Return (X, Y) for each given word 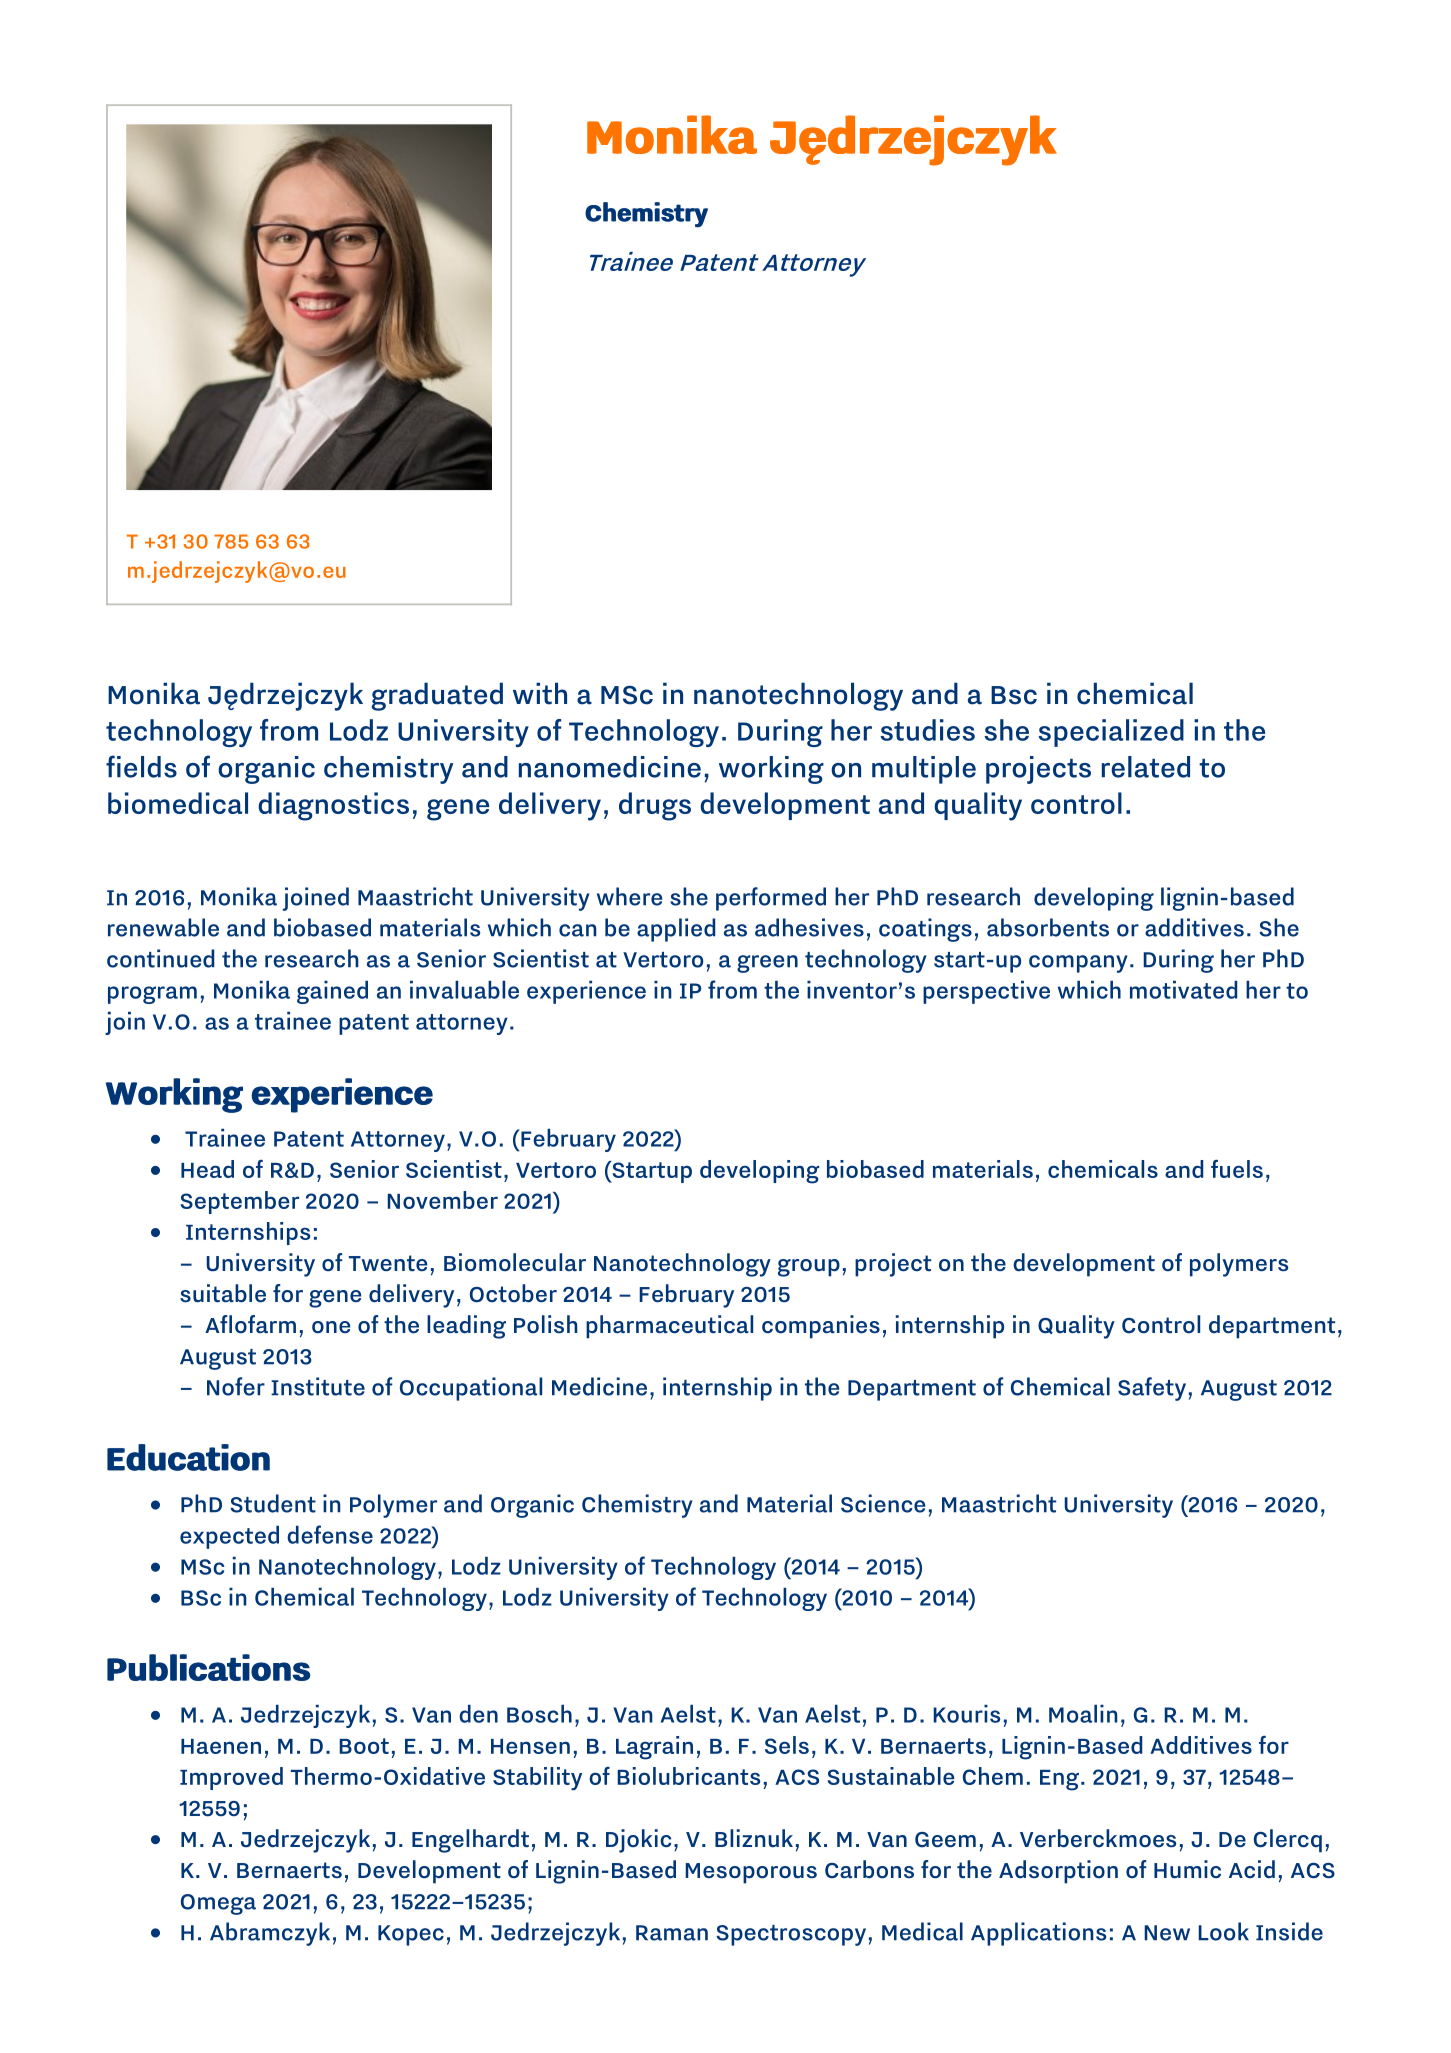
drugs (655, 806)
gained (332, 992)
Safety (1152, 1389)
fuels (1237, 1169)
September (239, 1202)
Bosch (539, 1714)
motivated (1183, 990)
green (767, 964)
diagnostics (333, 806)
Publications (208, 1667)
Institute (318, 1386)
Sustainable (891, 1776)
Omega (218, 1904)
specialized (1111, 733)
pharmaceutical (669, 1327)
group (809, 1268)
